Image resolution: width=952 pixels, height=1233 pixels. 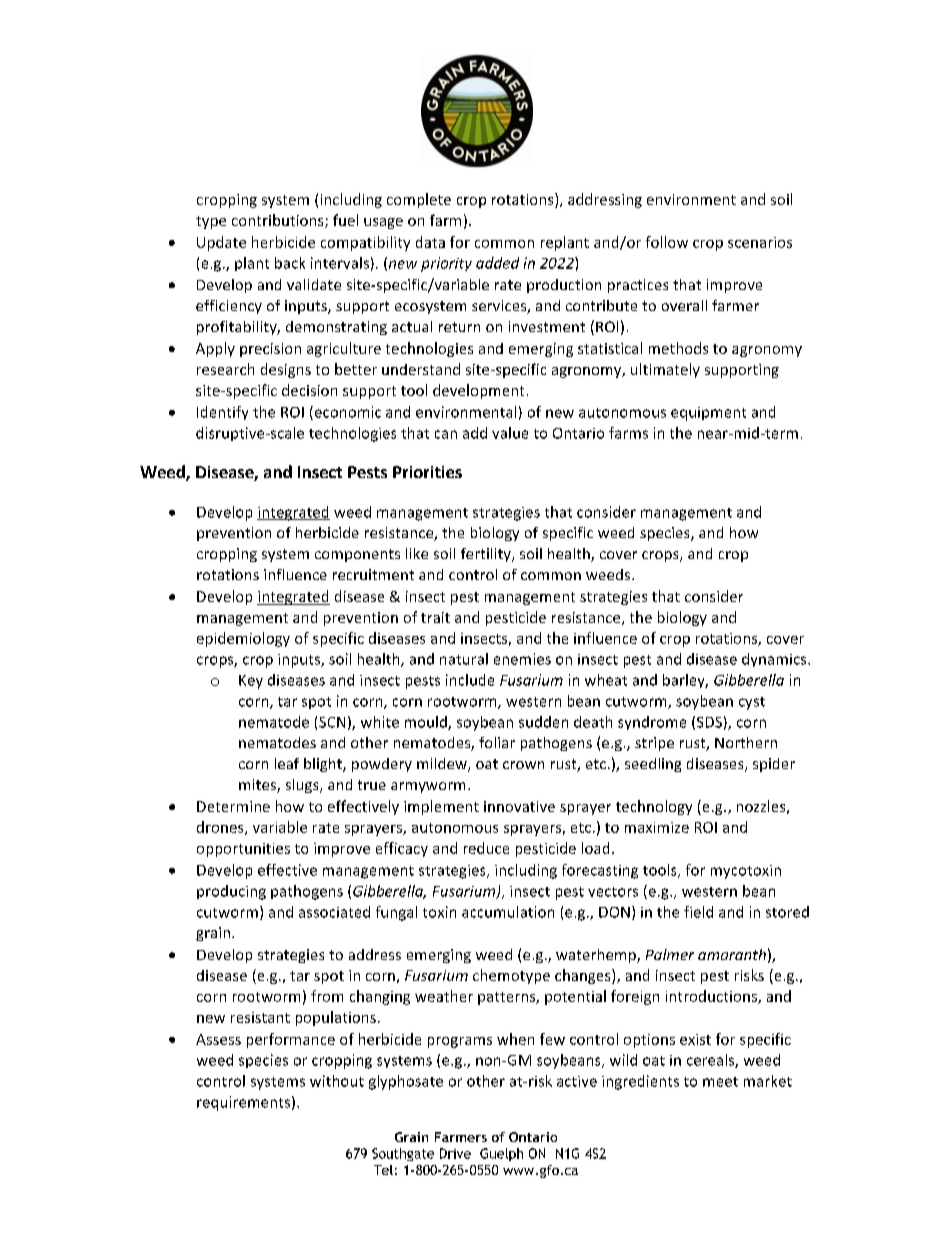 What do you see at coordinates (334, 912) in the image?
I see `associated` at bounding box center [334, 912].
